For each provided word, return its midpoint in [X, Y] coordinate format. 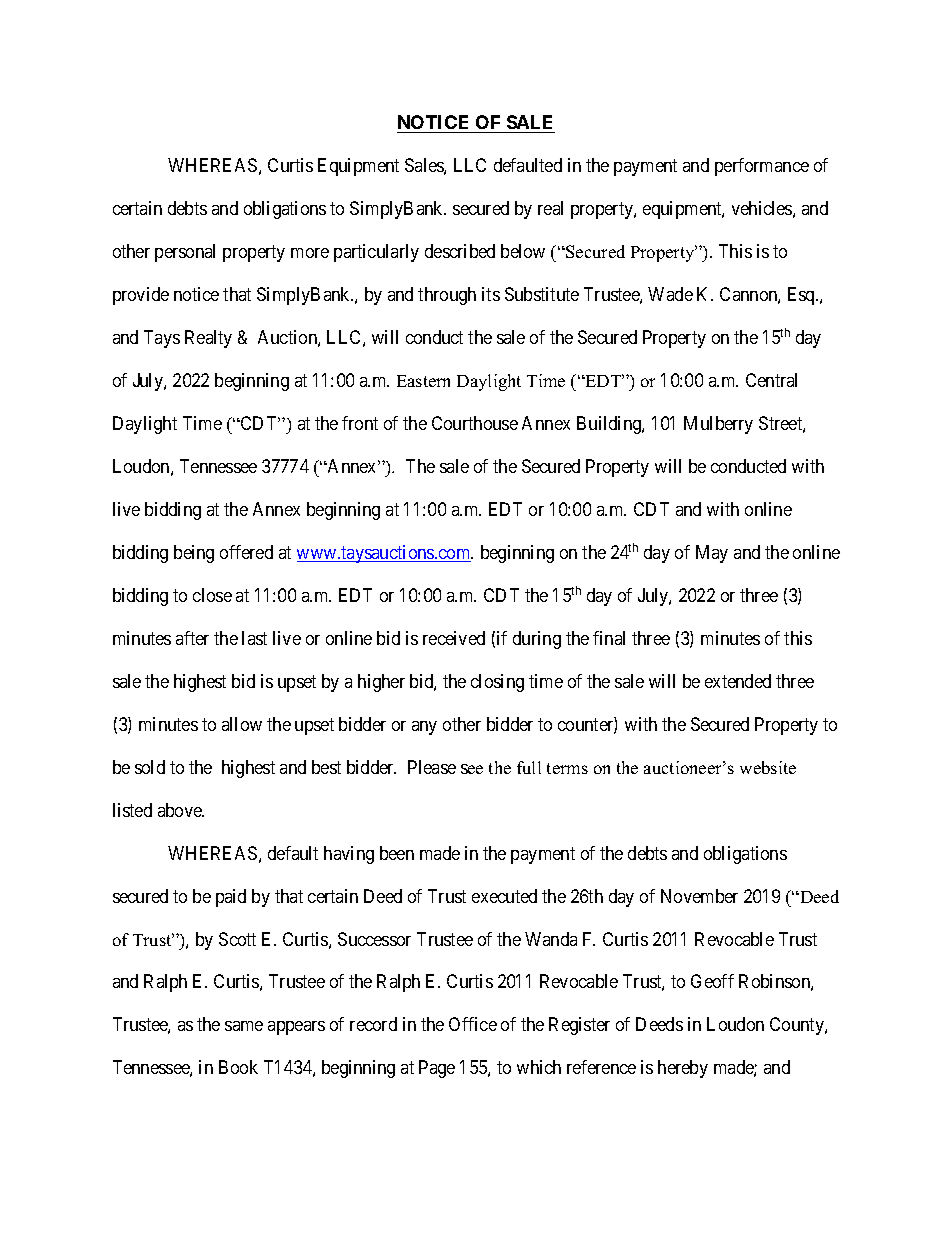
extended [738, 681]
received [454, 638]
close [212, 595]
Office [473, 1024]
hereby [683, 1069]
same [244, 1026]
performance [762, 167]
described [460, 251]
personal [185, 253]
